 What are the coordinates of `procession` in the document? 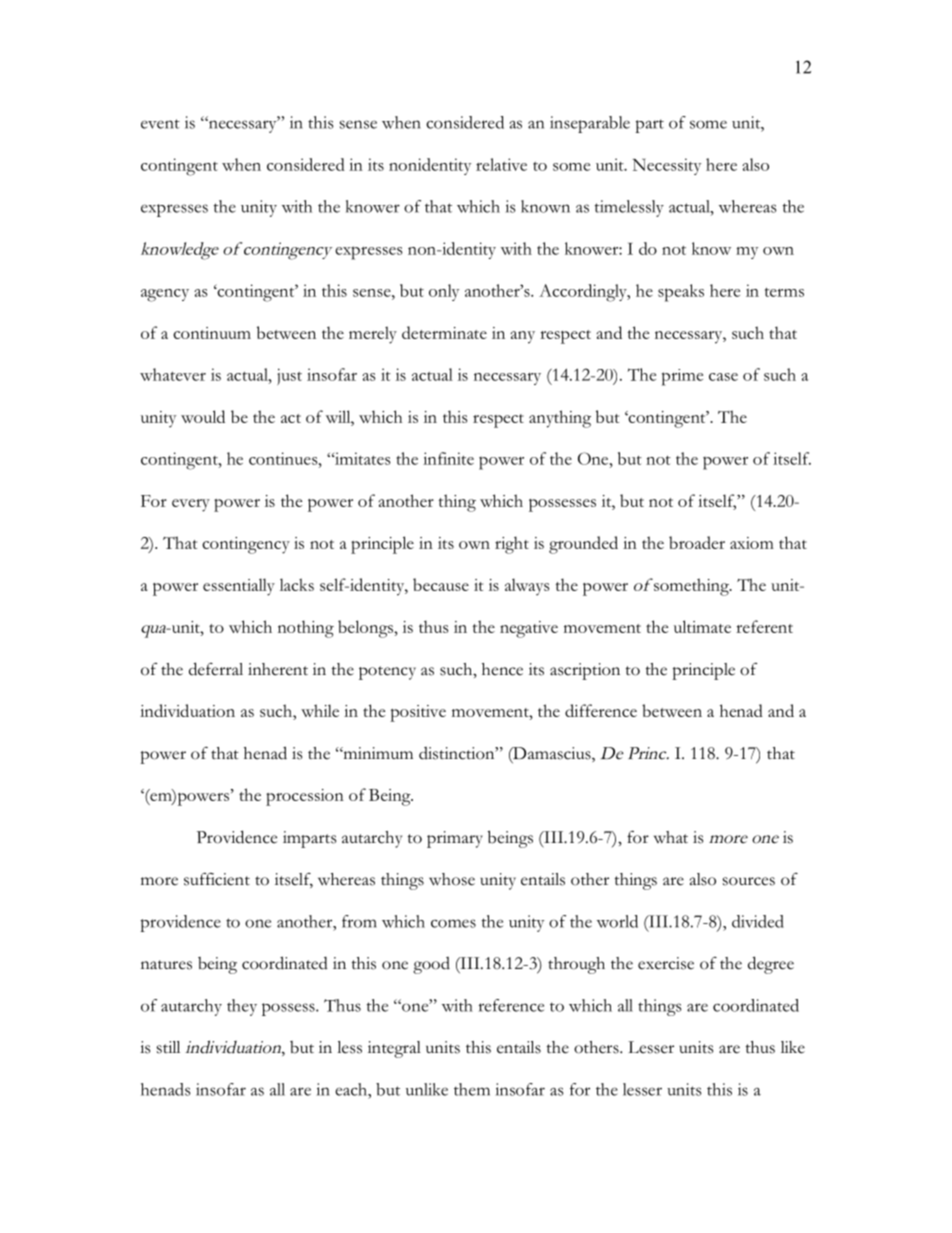 It's located at (305, 797).
